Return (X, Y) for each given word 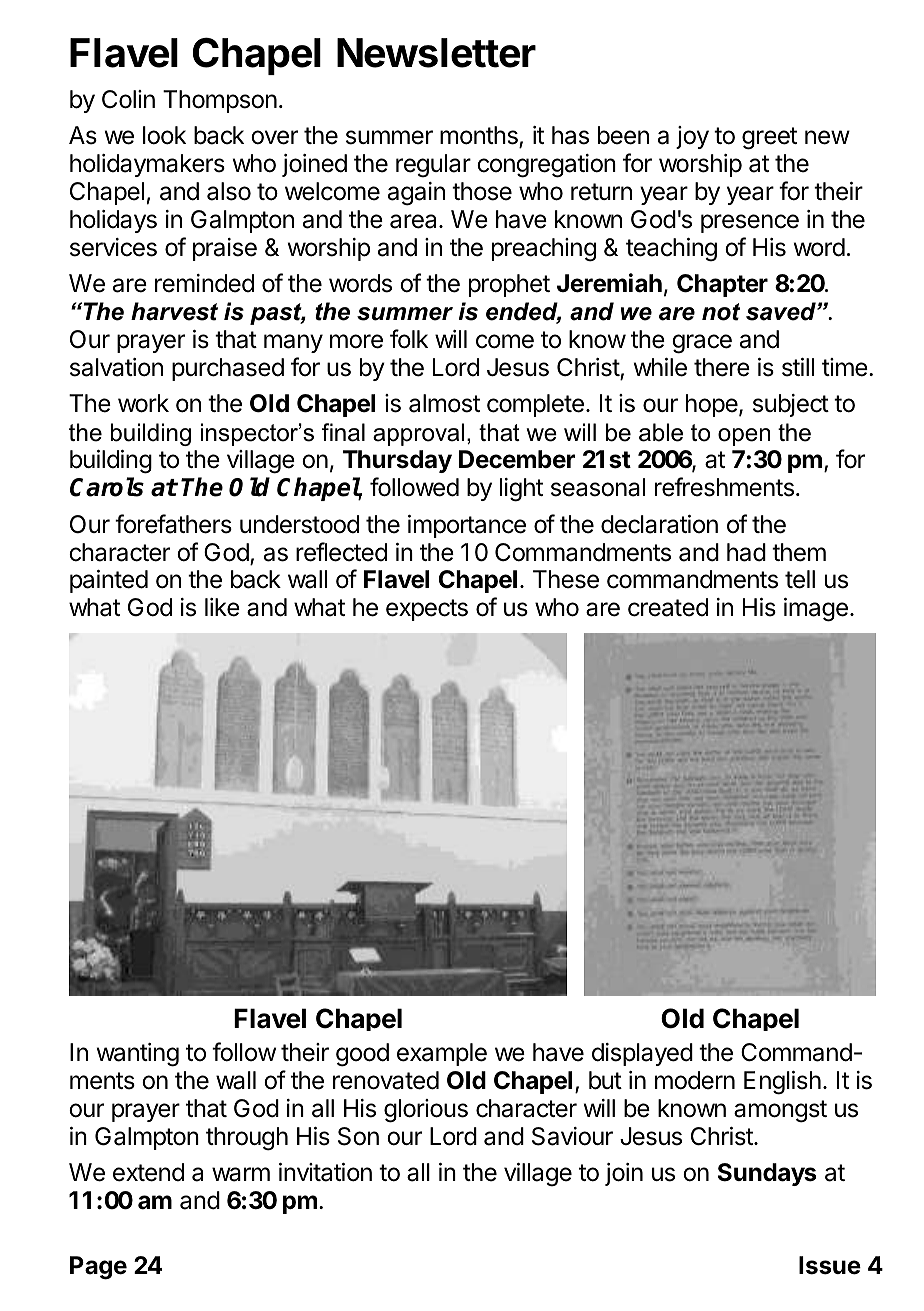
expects (427, 610)
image (816, 610)
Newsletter (436, 53)
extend (148, 1172)
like (222, 607)
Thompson (220, 101)
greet (769, 138)
